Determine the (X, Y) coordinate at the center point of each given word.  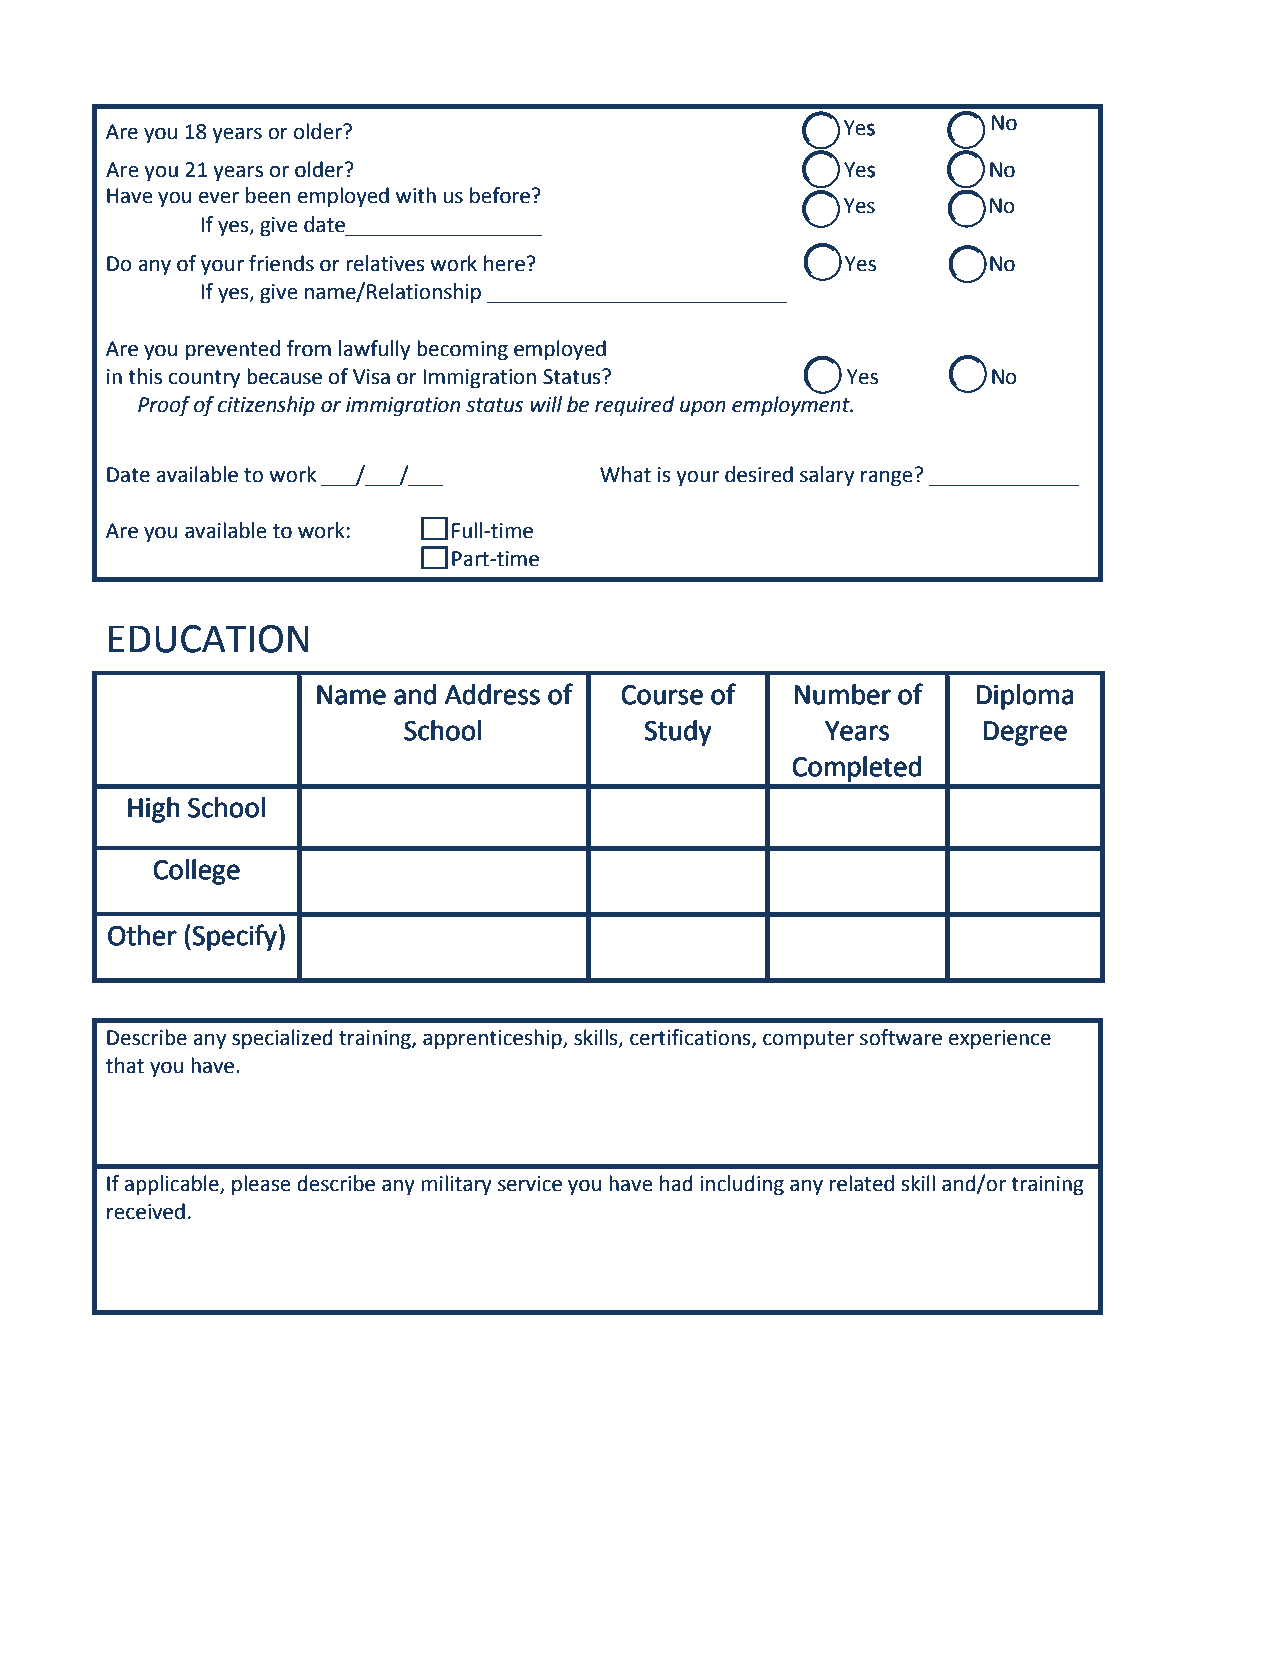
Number (843, 694)
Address (492, 694)
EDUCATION (209, 639)
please (261, 1185)
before (500, 195)
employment (792, 406)
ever (219, 197)
